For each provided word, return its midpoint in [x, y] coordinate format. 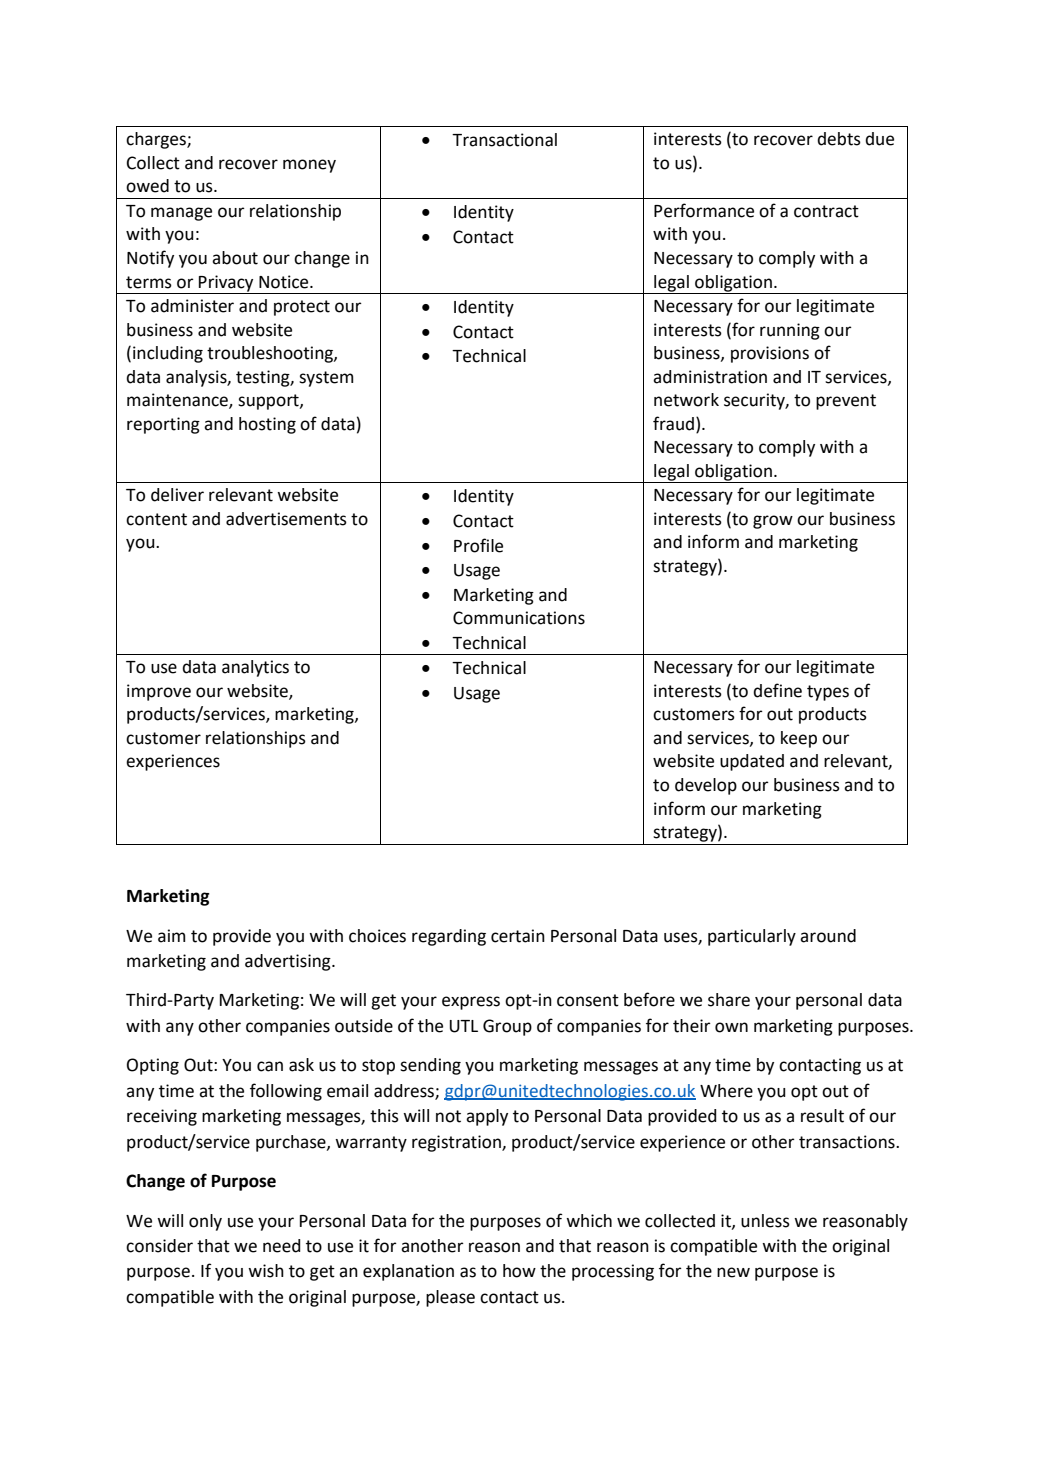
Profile [478, 545]
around [828, 936]
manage [181, 214]
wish [266, 1271]
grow [773, 522]
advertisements [286, 519]
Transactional [504, 140]
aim [171, 936]
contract [826, 211]
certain [518, 936]
